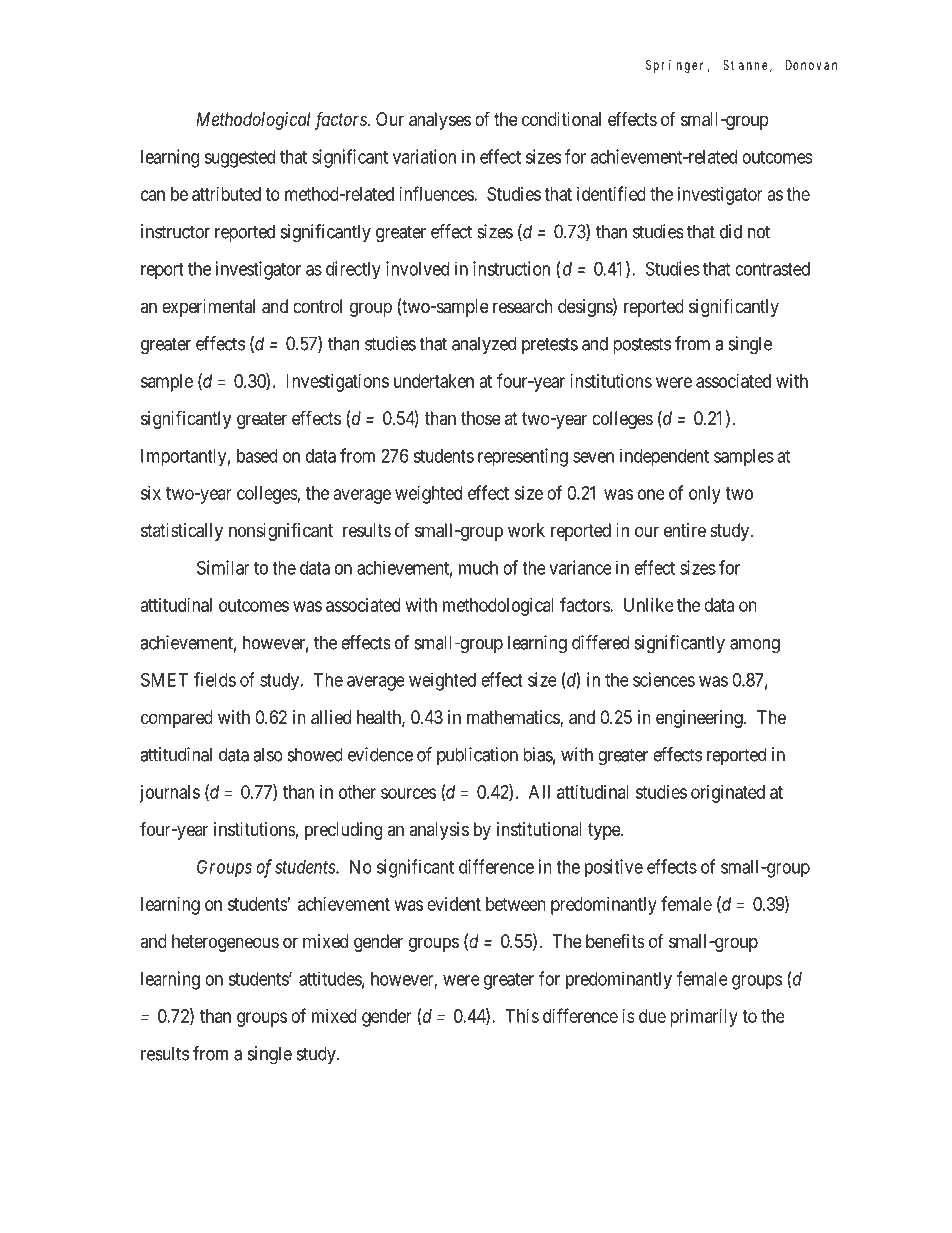 Image resolution: width=952 pixels, height=1233 pixels. Describe the element at coordinates (484, 345) in the page. I see `analyzed` at that location.
